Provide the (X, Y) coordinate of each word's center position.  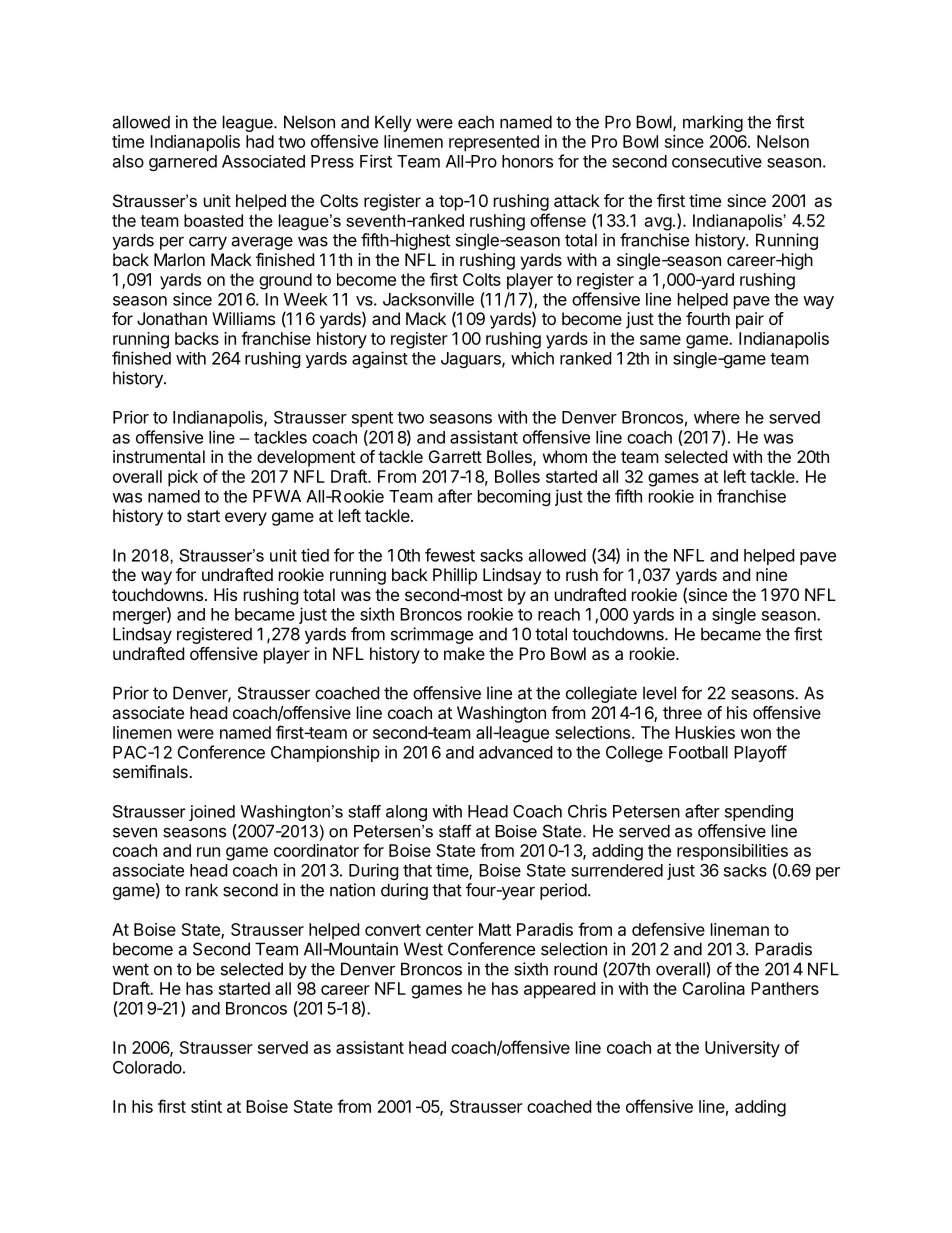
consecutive (717, 161)
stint (206, 1106)
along (406, 813)
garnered (183, 163)
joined (212, 813)
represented (494, 143)
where (717, 417)
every (246, 519)
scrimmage (432, 635)
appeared (559, 990)
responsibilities (732, 852)
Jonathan (172, 318)
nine (771, 574)
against (380, 359)
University (742, 1049)
